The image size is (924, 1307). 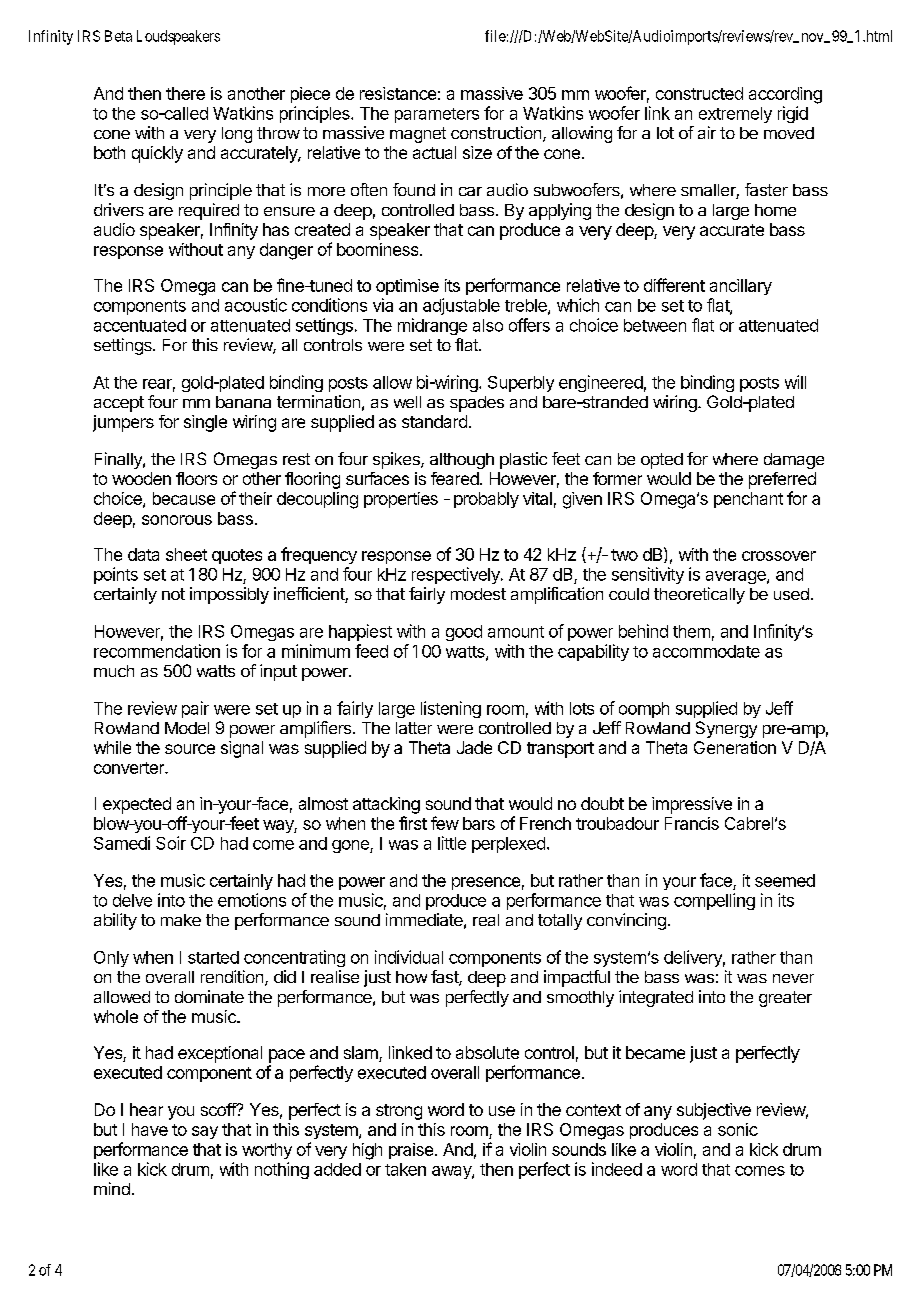 I want to click on say, so click(x=205, y=1132).
